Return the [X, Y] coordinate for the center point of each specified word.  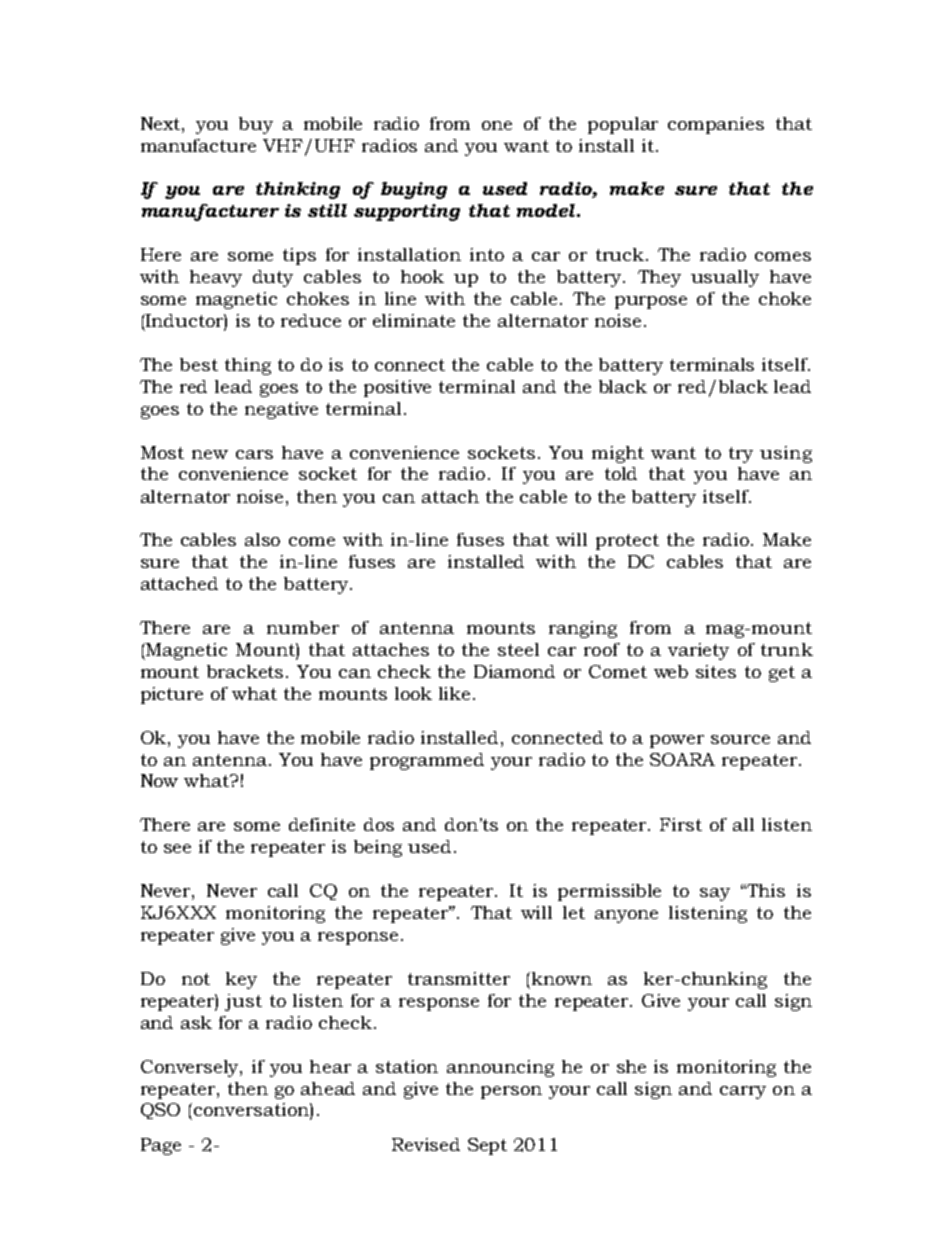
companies [716, 125]
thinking [298, 190]
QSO [160, 1111]
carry [743, 1092]
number [303, 627]
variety [698, 651]
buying [414, 190]
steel [518, 649]
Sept [487, 1146]
